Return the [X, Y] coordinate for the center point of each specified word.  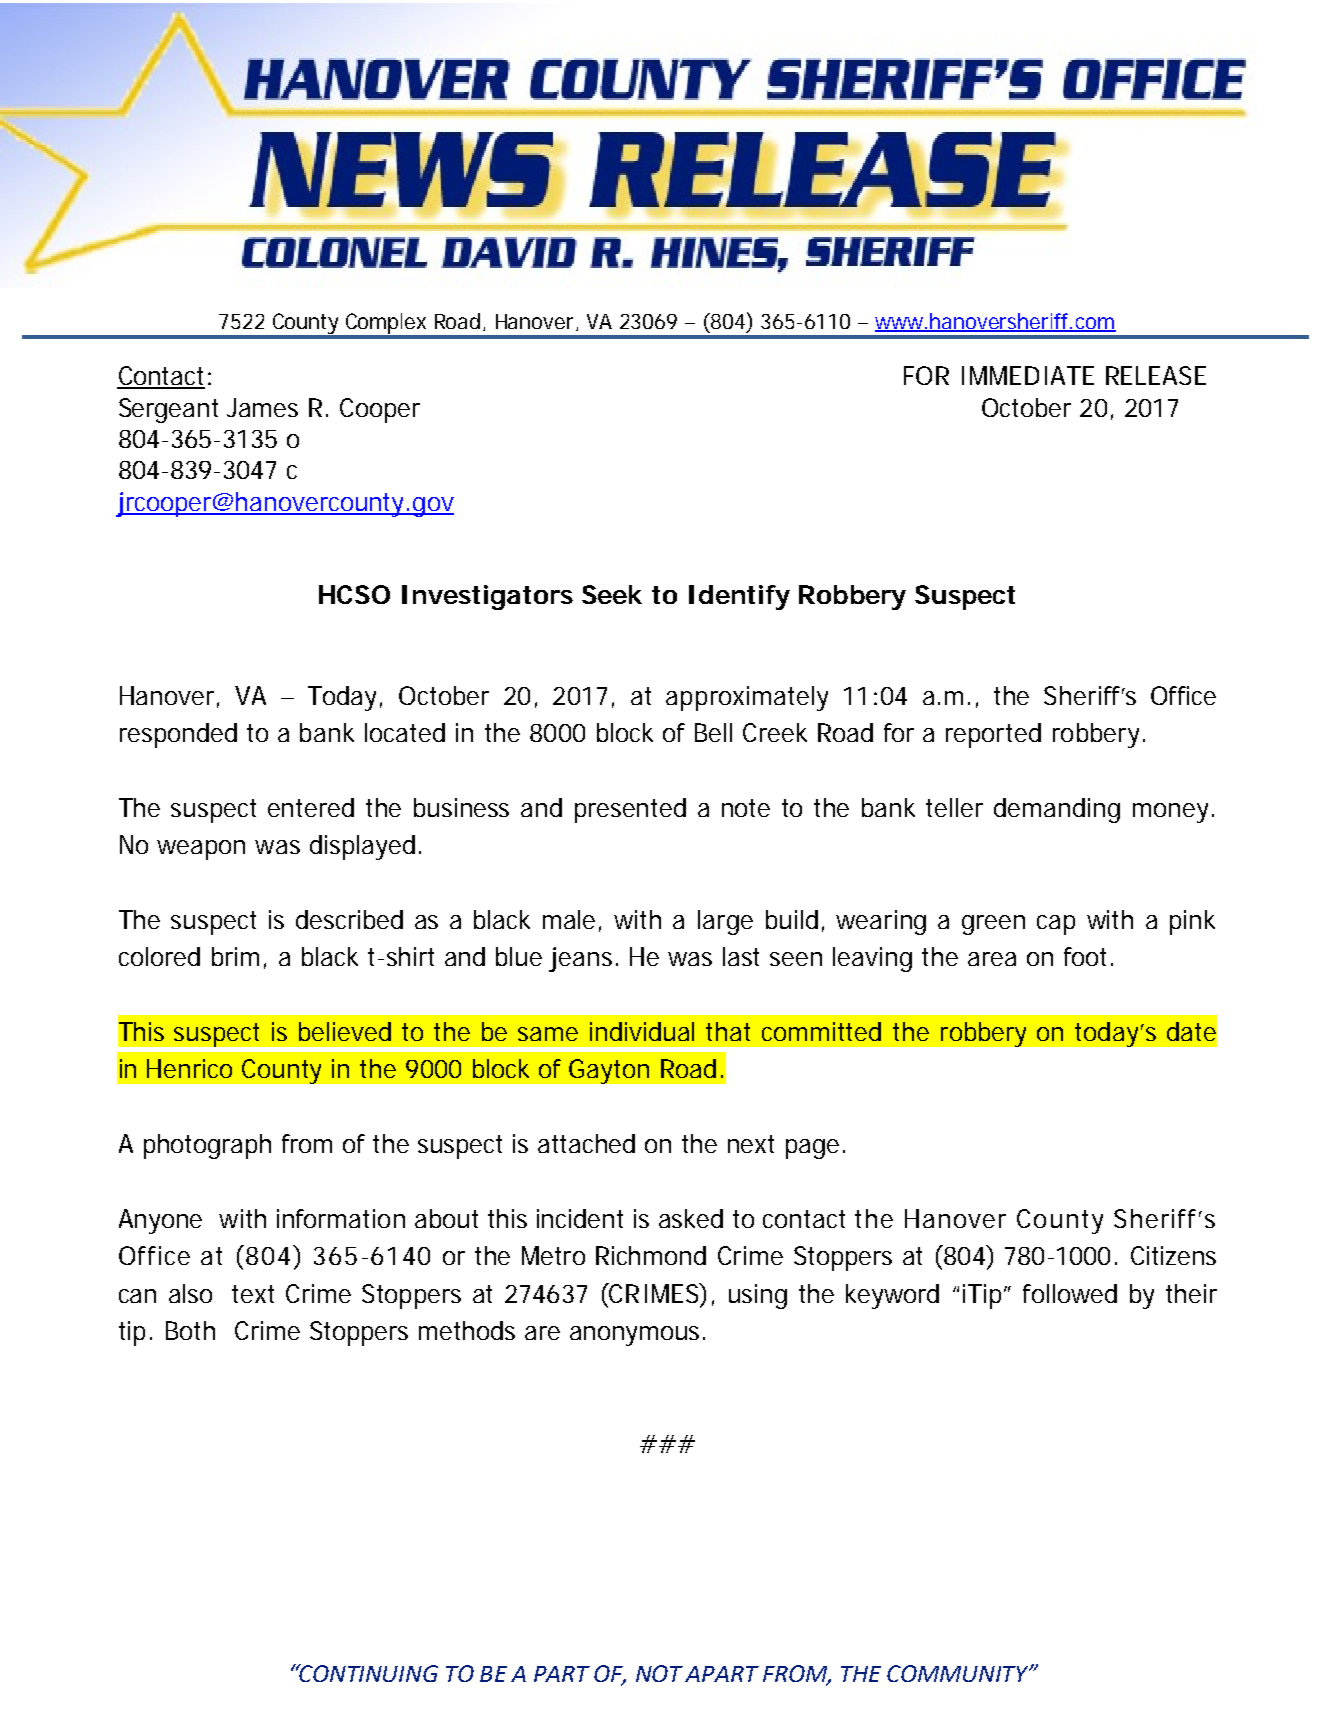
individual [642, 1031]
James [262, 407]
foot [1088, 956]
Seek [612, 594]
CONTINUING [368, 1673]
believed [345, 1031]
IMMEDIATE [1028, 375]
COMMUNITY [959, 1673]
